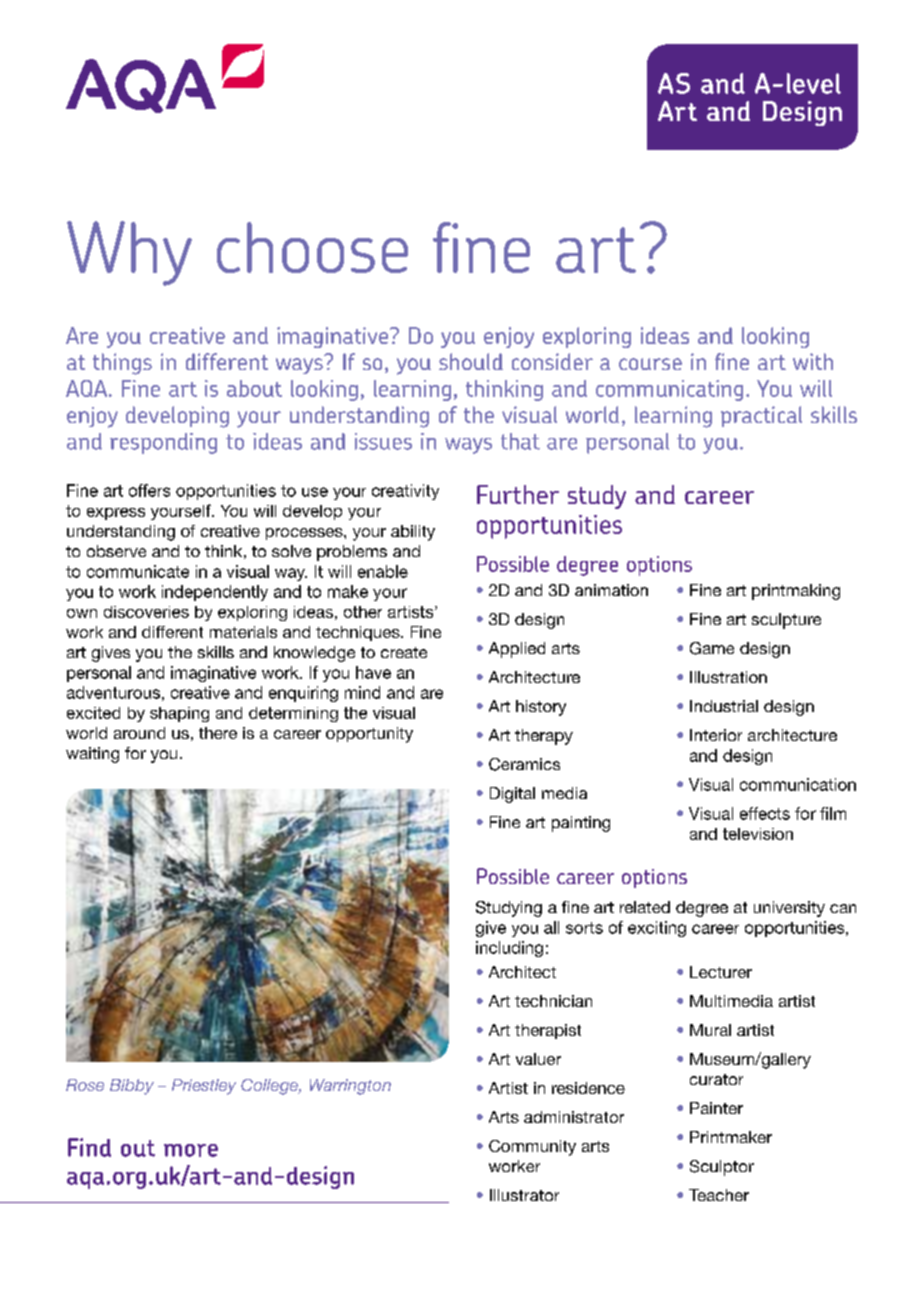 The image size is (924, 1308). What do you see at coordinates (796, 592) in the image?
I see `printmaking` at bounding box center [796, 592].
